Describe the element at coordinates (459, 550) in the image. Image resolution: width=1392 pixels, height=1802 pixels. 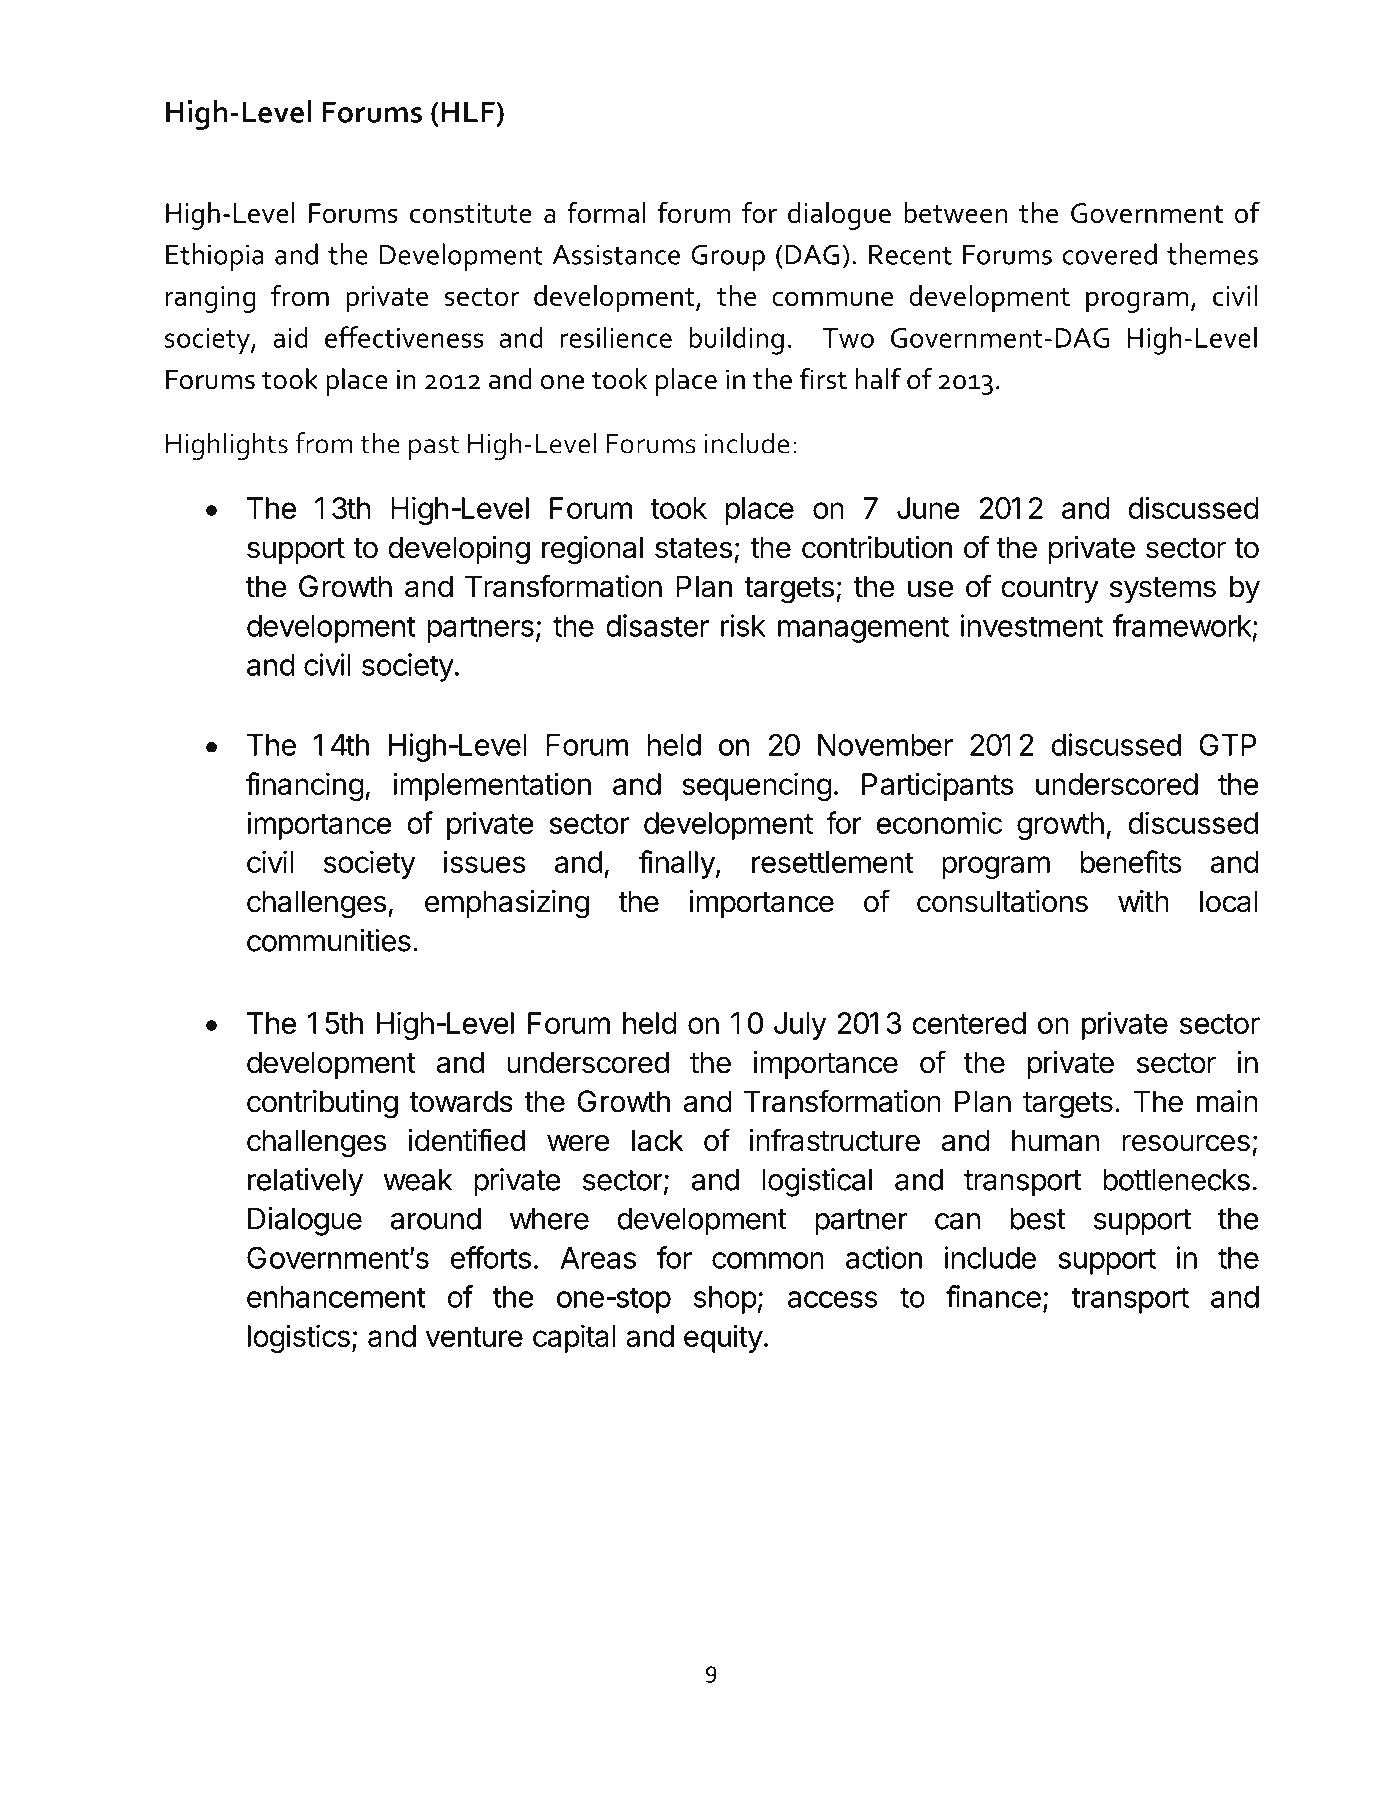
I see `developing` at that location.
